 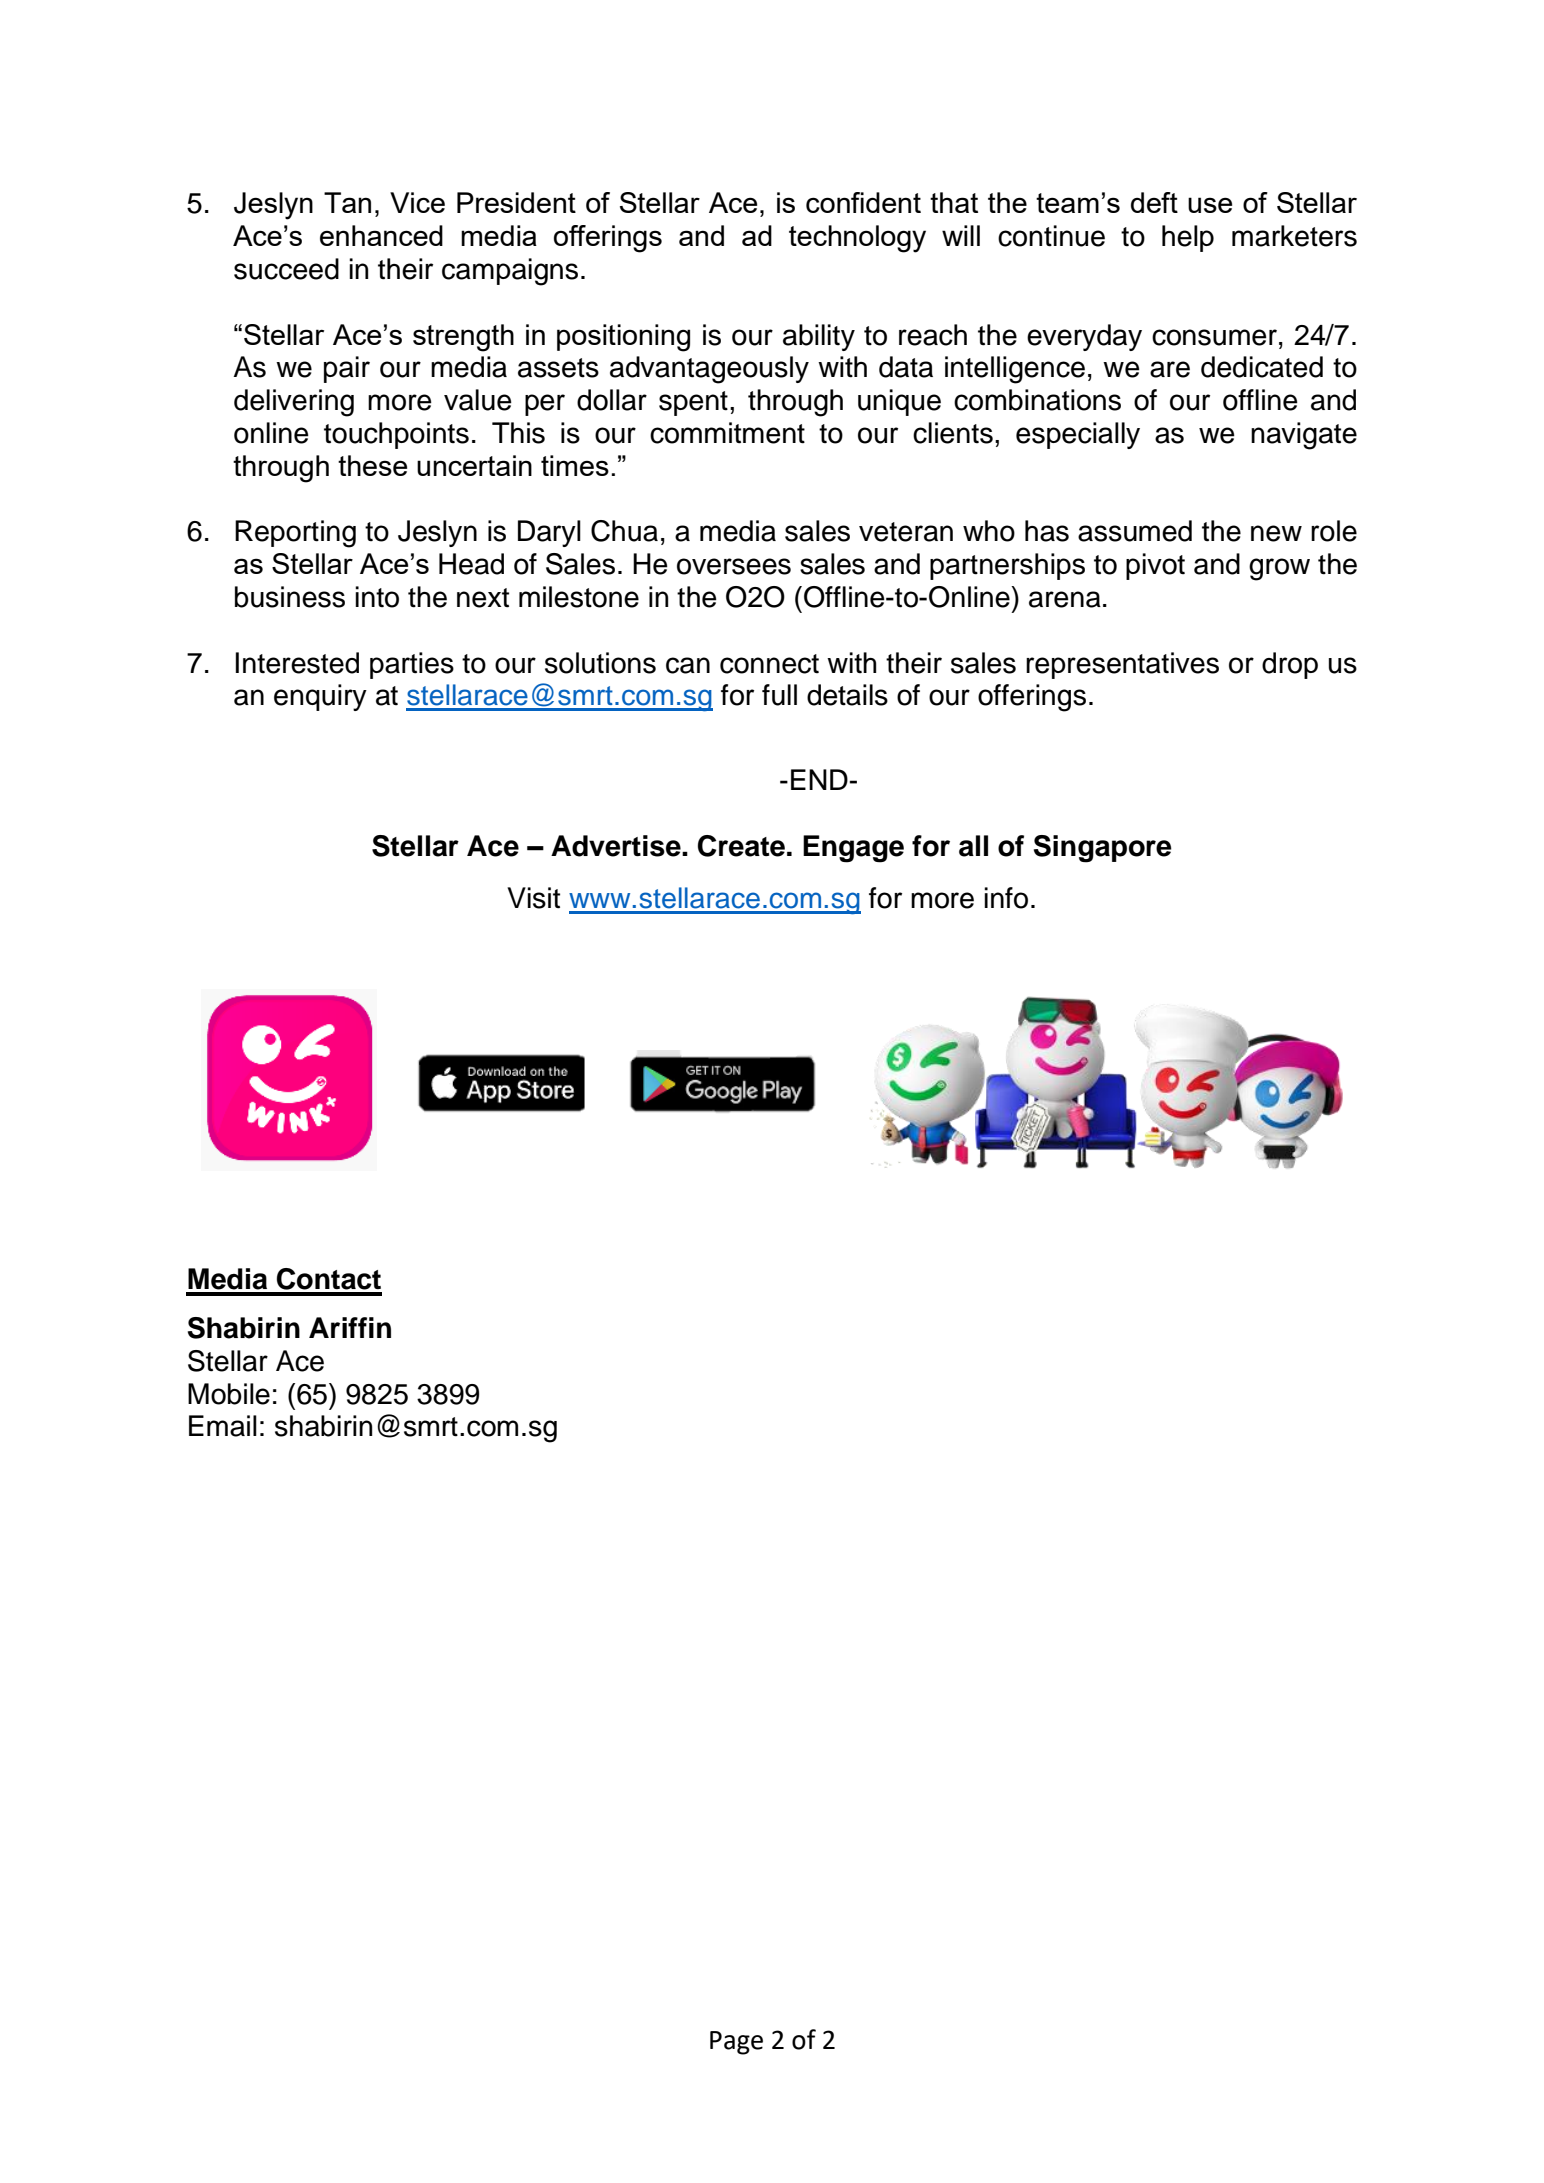 I want to click on enhanced, so click(x=381, y=235).
